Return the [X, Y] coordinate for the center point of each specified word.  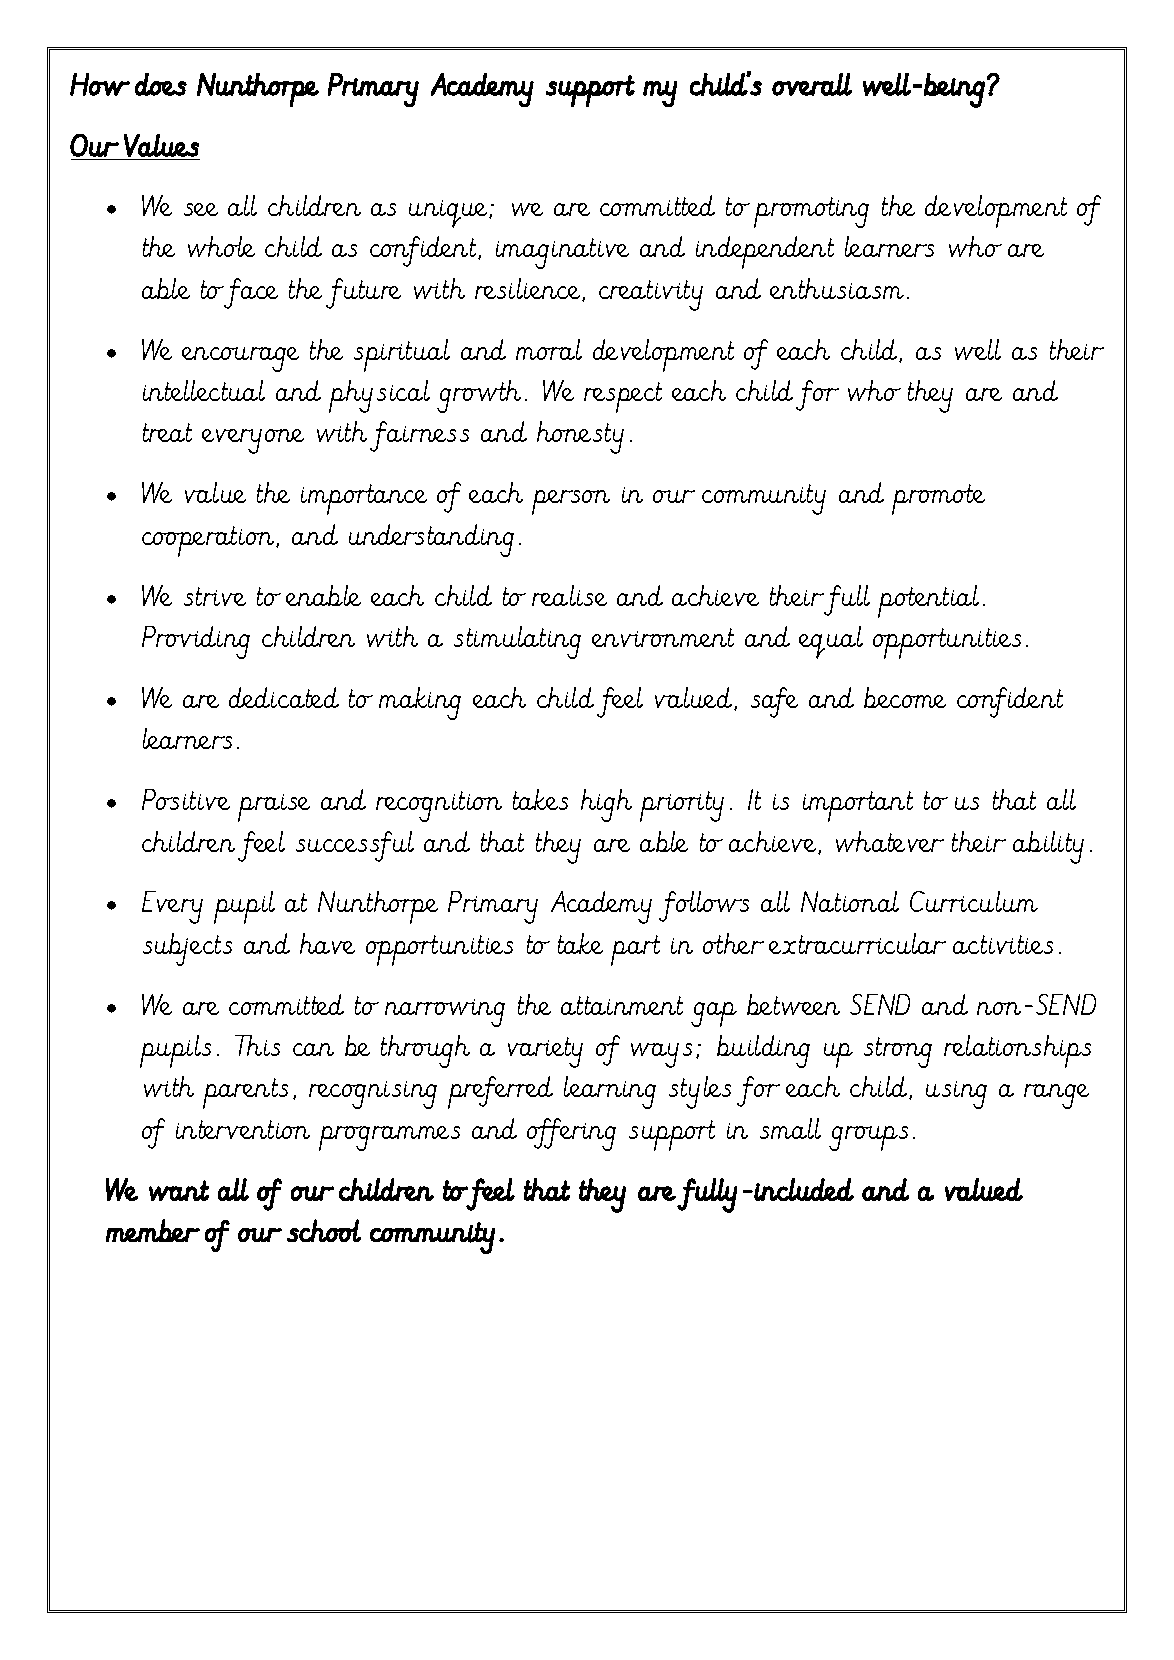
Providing [196, 642]
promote [938, 499]
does [161, 84]
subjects [187, 949]
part [635, 950]
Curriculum [974, 901]
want [179, 1190]
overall [812, 84]
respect [623, 397]
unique [449, 214]
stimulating [517, 642]
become [905, 697]
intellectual [204, 390]
